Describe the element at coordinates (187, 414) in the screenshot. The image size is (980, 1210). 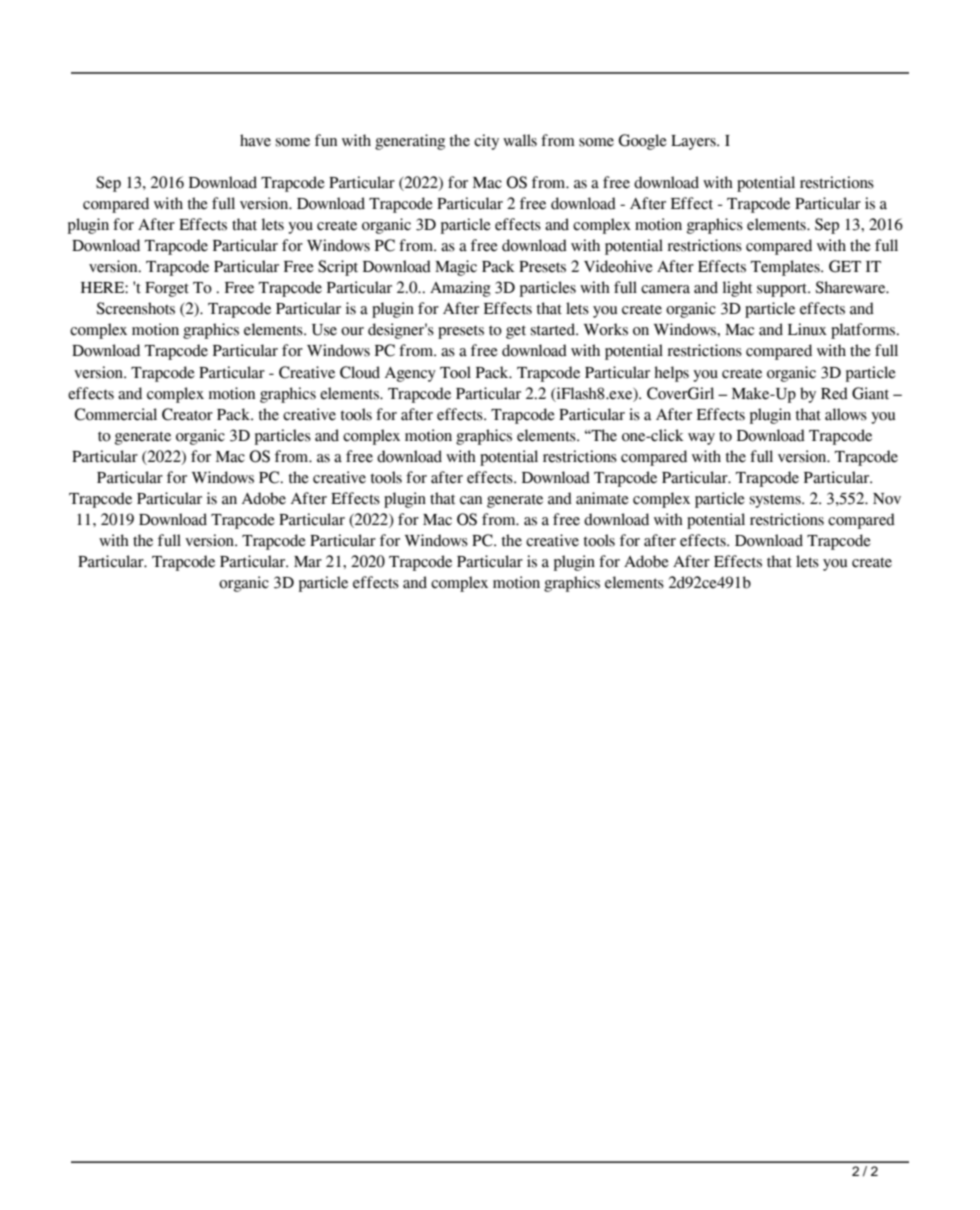
I see `Creator` at that location.
